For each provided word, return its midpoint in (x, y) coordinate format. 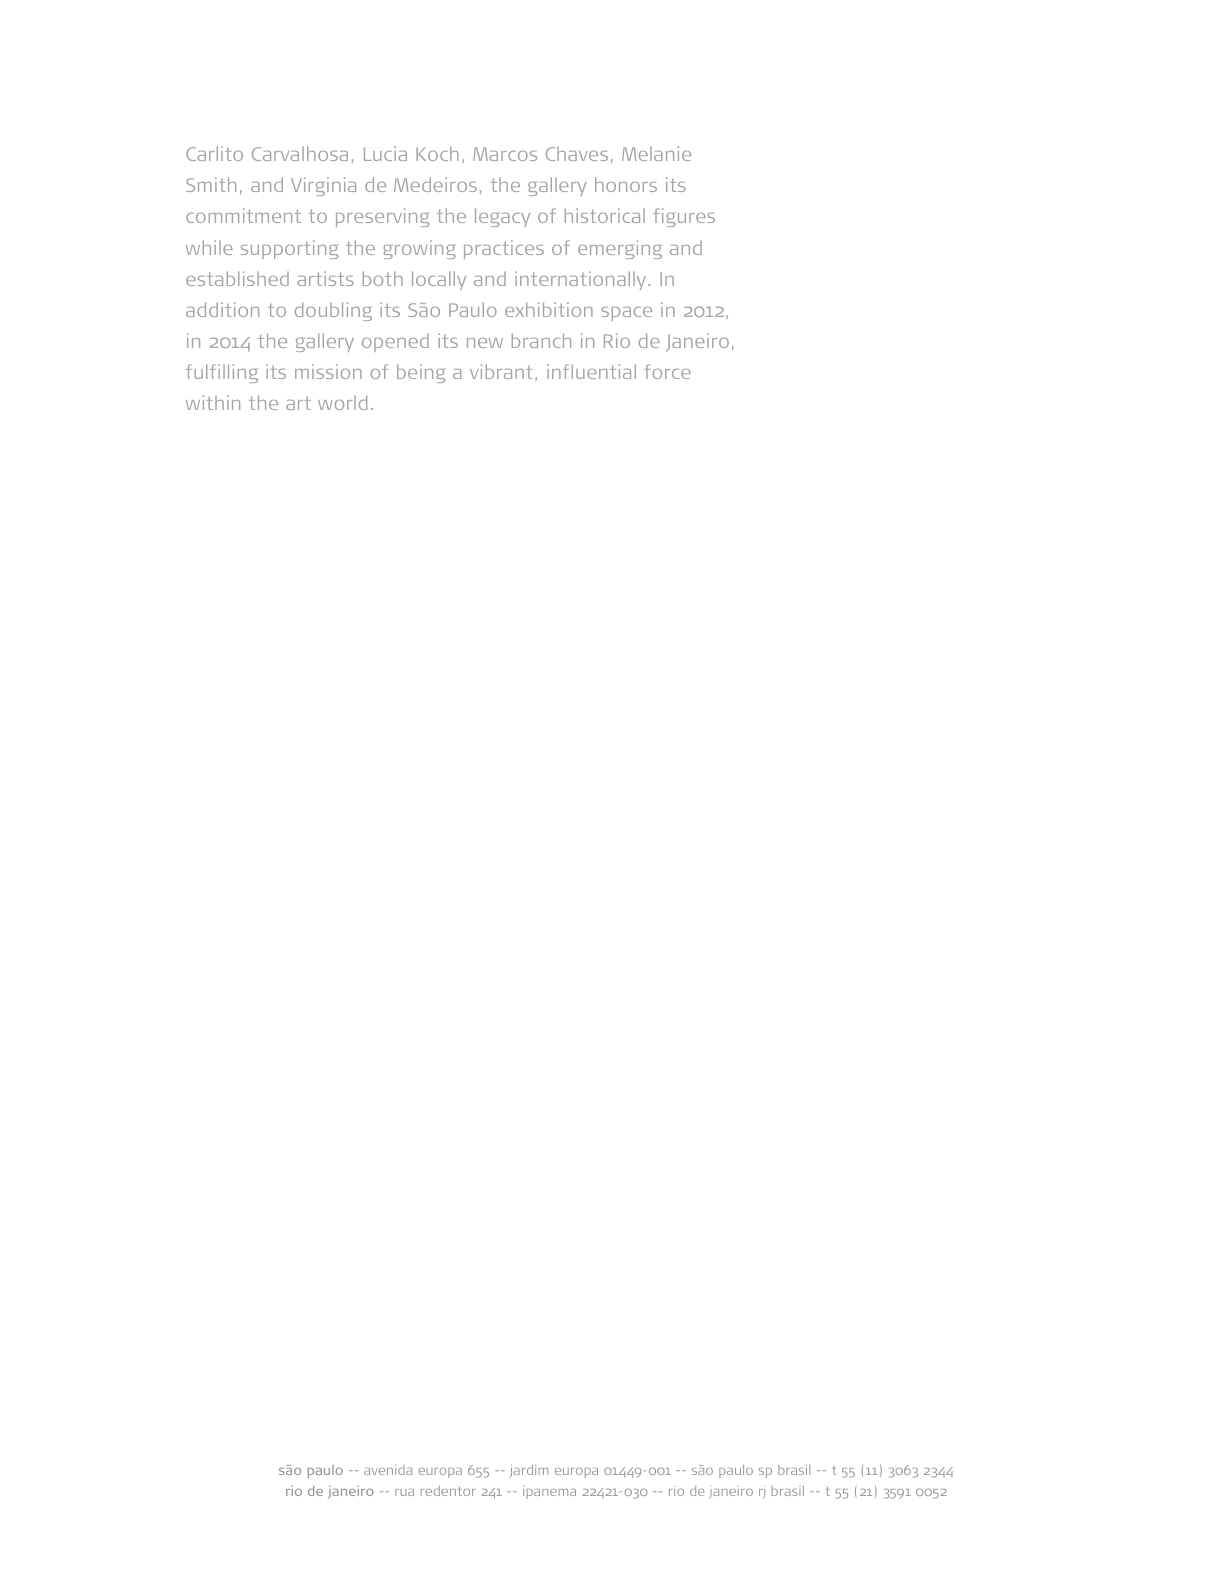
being (421, 373)
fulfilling (222, 373)
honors (626, 184)
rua (404, 1492)
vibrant (501, 371)
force (667, 371)
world (342, 402)
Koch (437, 153)
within (213, 402)
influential (591, 371)
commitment (243, 215)
